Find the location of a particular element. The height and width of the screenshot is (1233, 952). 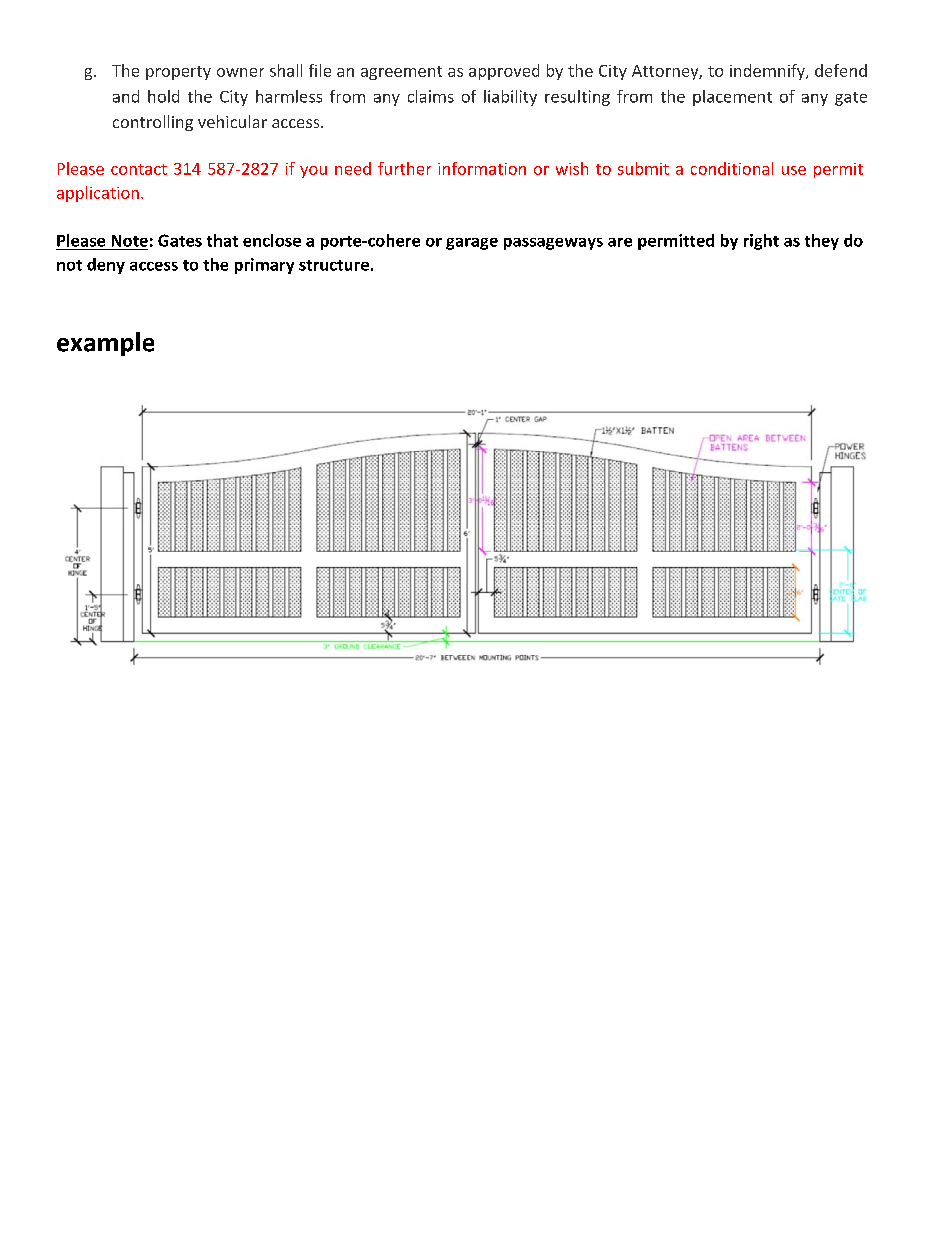

right is located at coordinates (761, 242).
